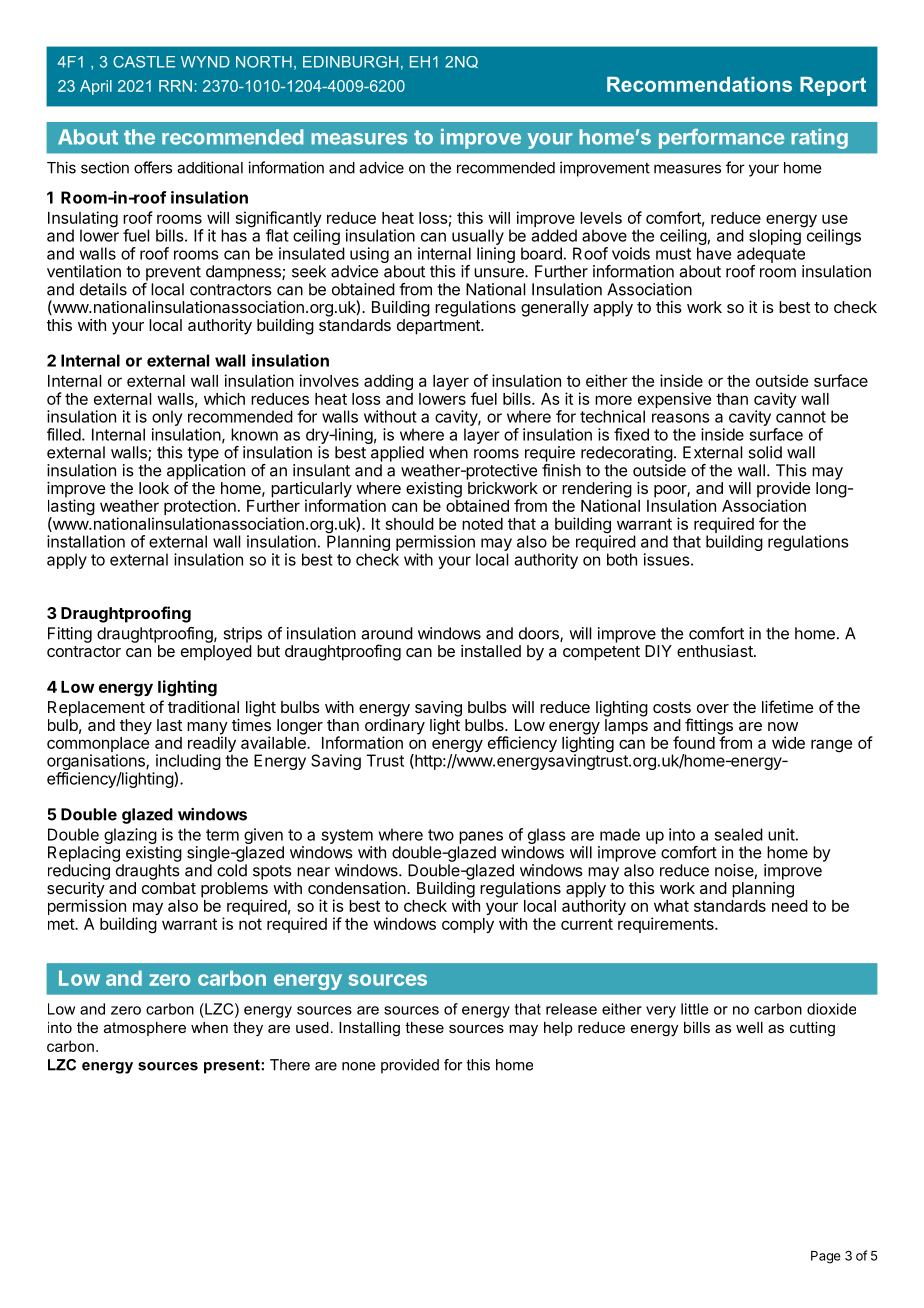  I want to click on none, so click(359, 1066).
